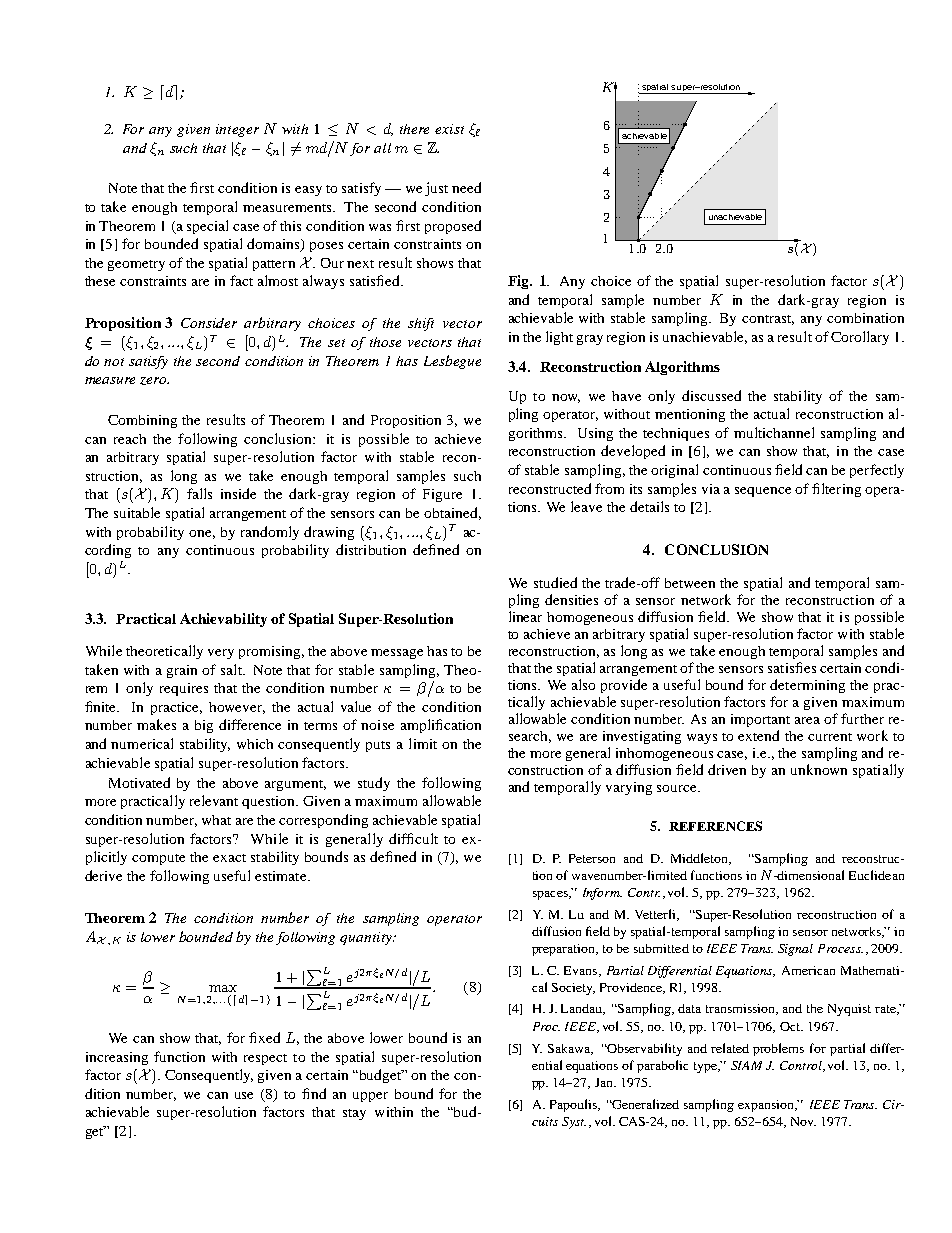 This screenshot has width=952, height=1233. I want to click on integer, so click(237, 130).
